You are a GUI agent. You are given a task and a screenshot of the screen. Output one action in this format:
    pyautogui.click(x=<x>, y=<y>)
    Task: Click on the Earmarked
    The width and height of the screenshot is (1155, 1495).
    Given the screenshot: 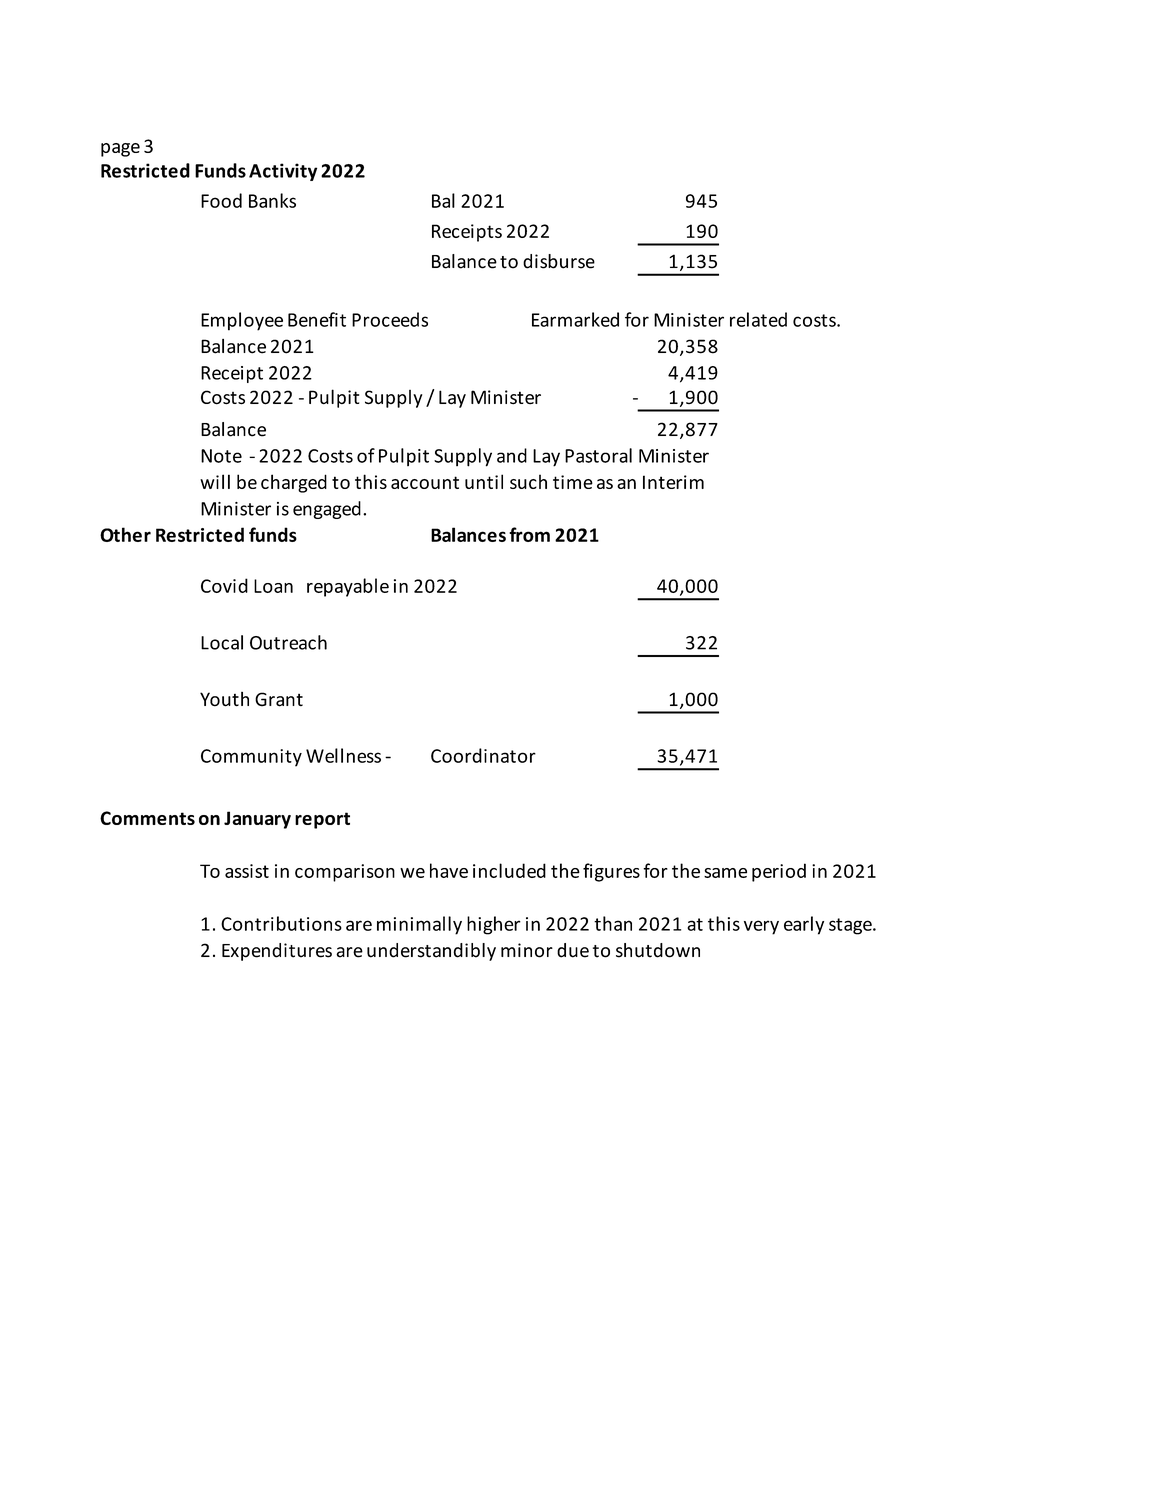 What is the action you would take?
    pyautogui.click(x=575, y=319)
